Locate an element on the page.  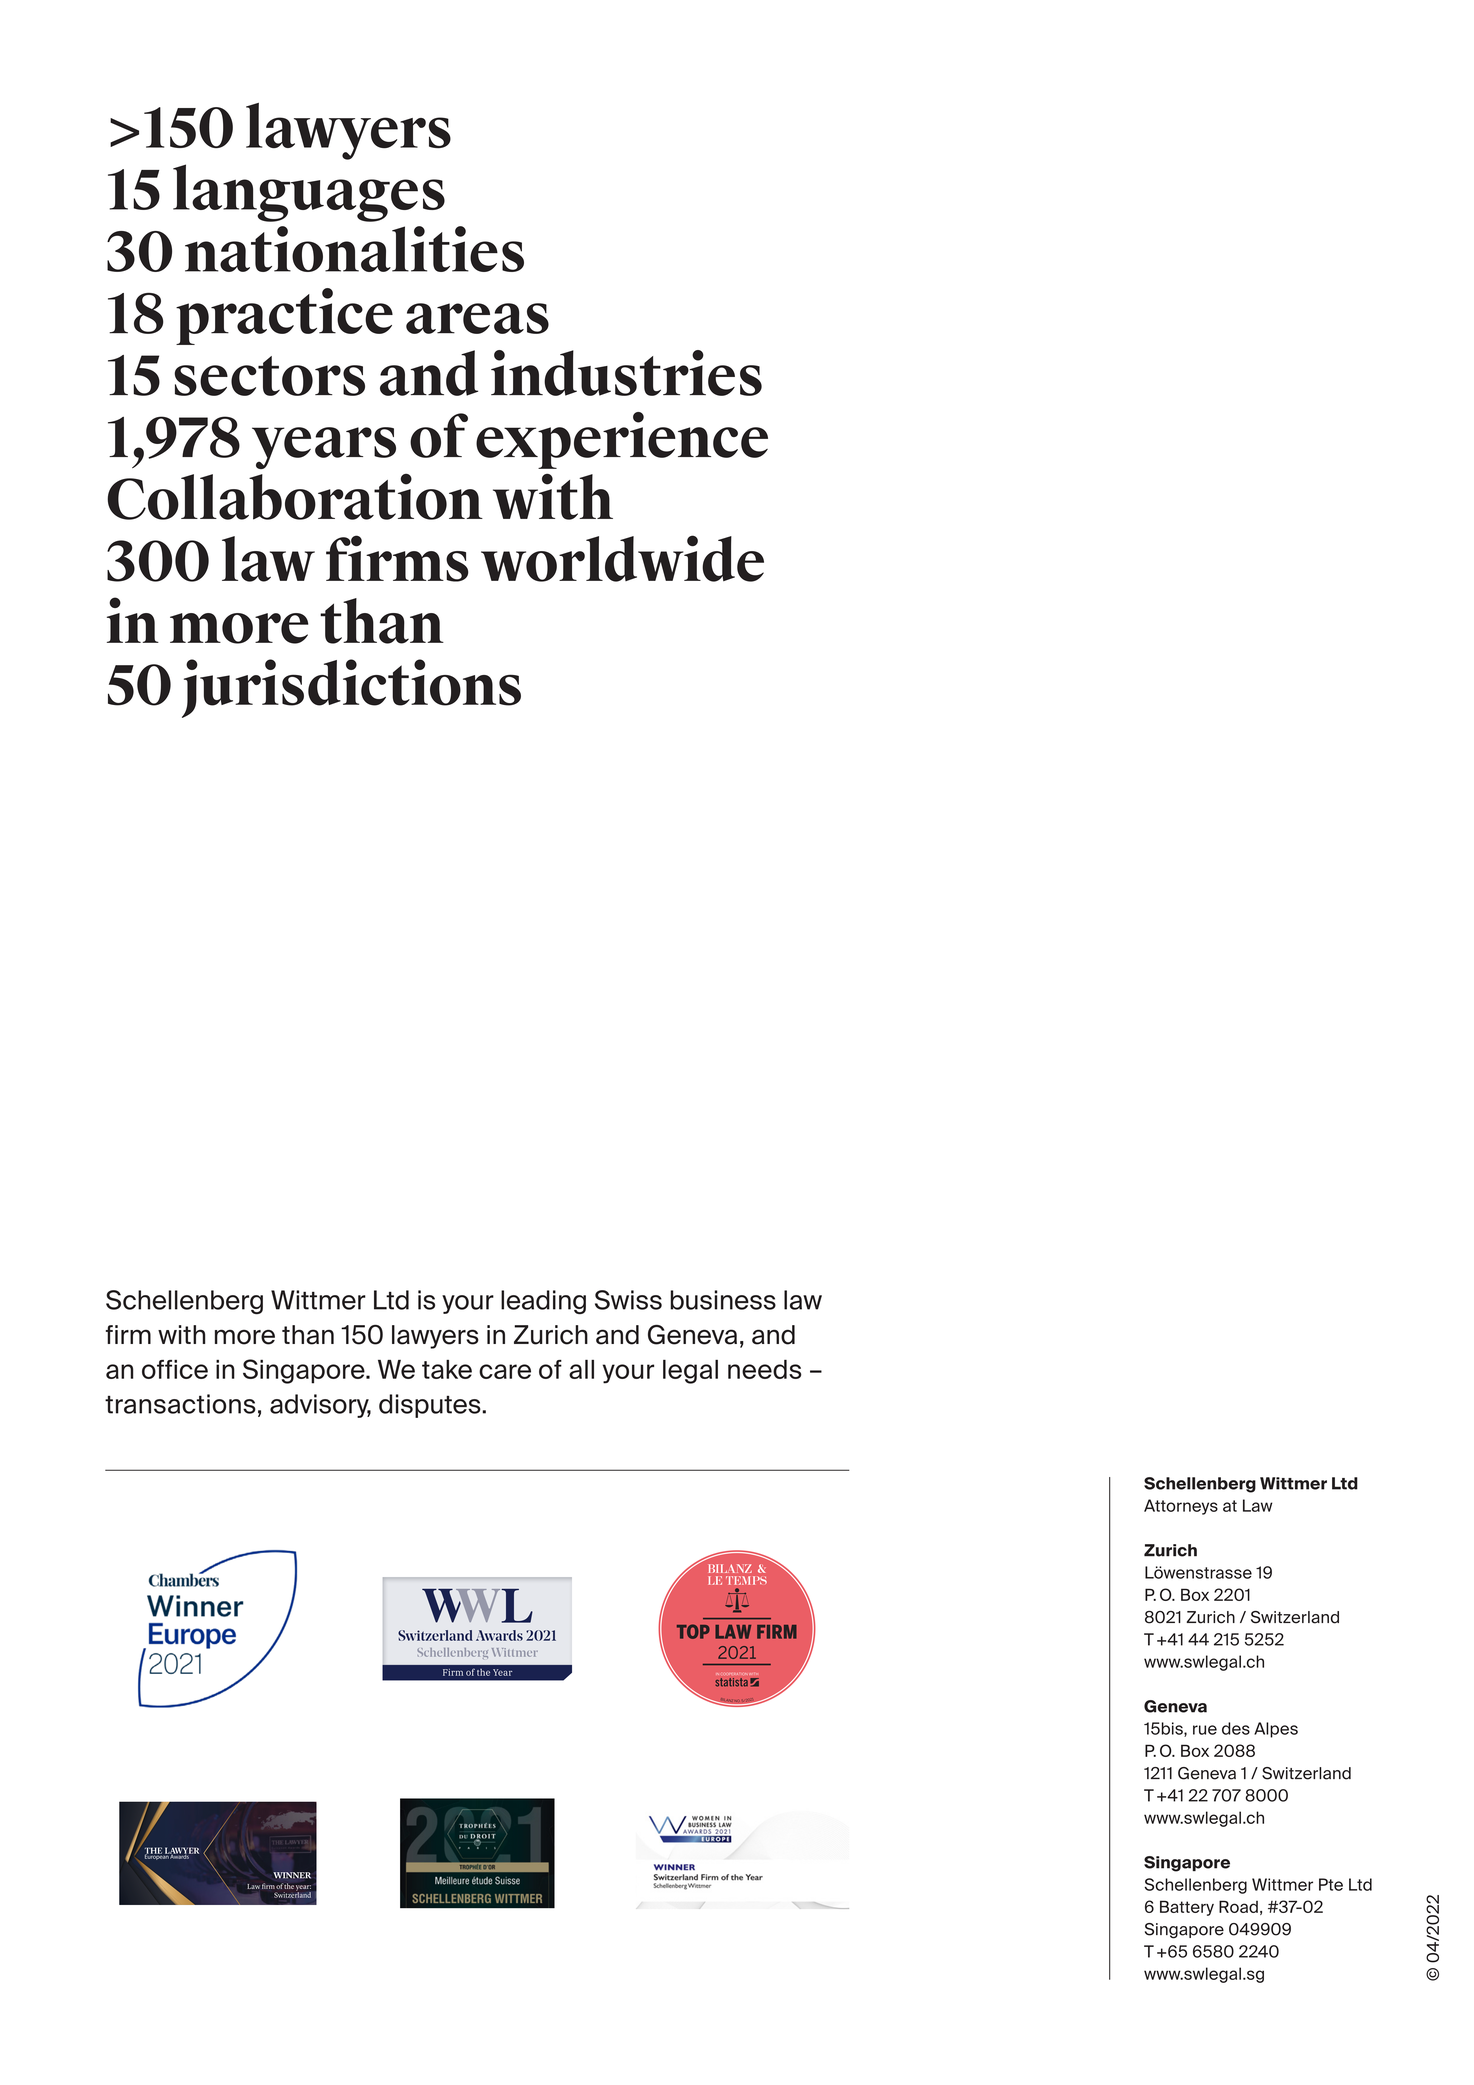
business is located at coordinates (723, 1300).
